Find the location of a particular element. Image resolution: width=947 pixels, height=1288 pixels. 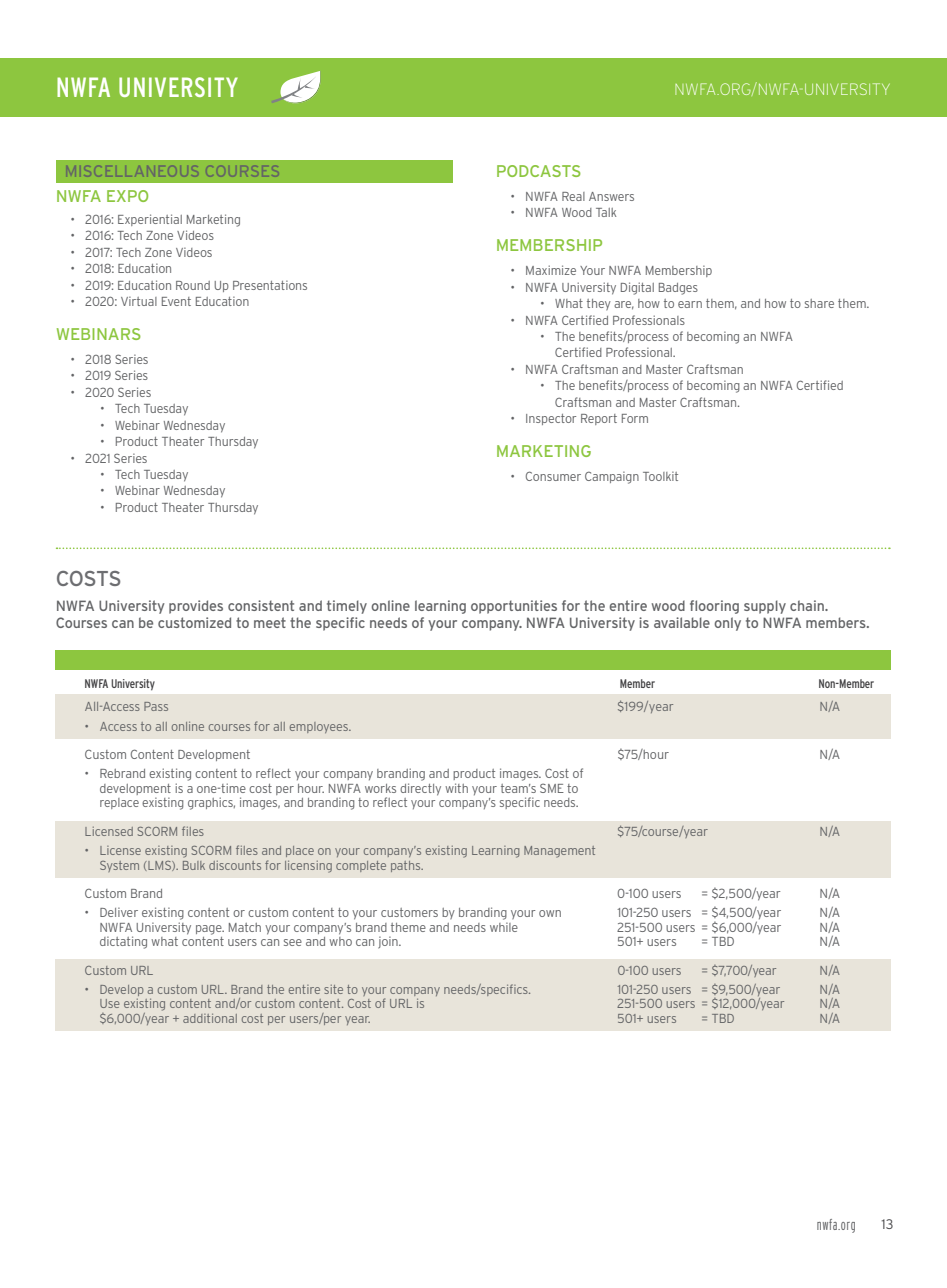

Experiential is located at coordinates (150, 220).
